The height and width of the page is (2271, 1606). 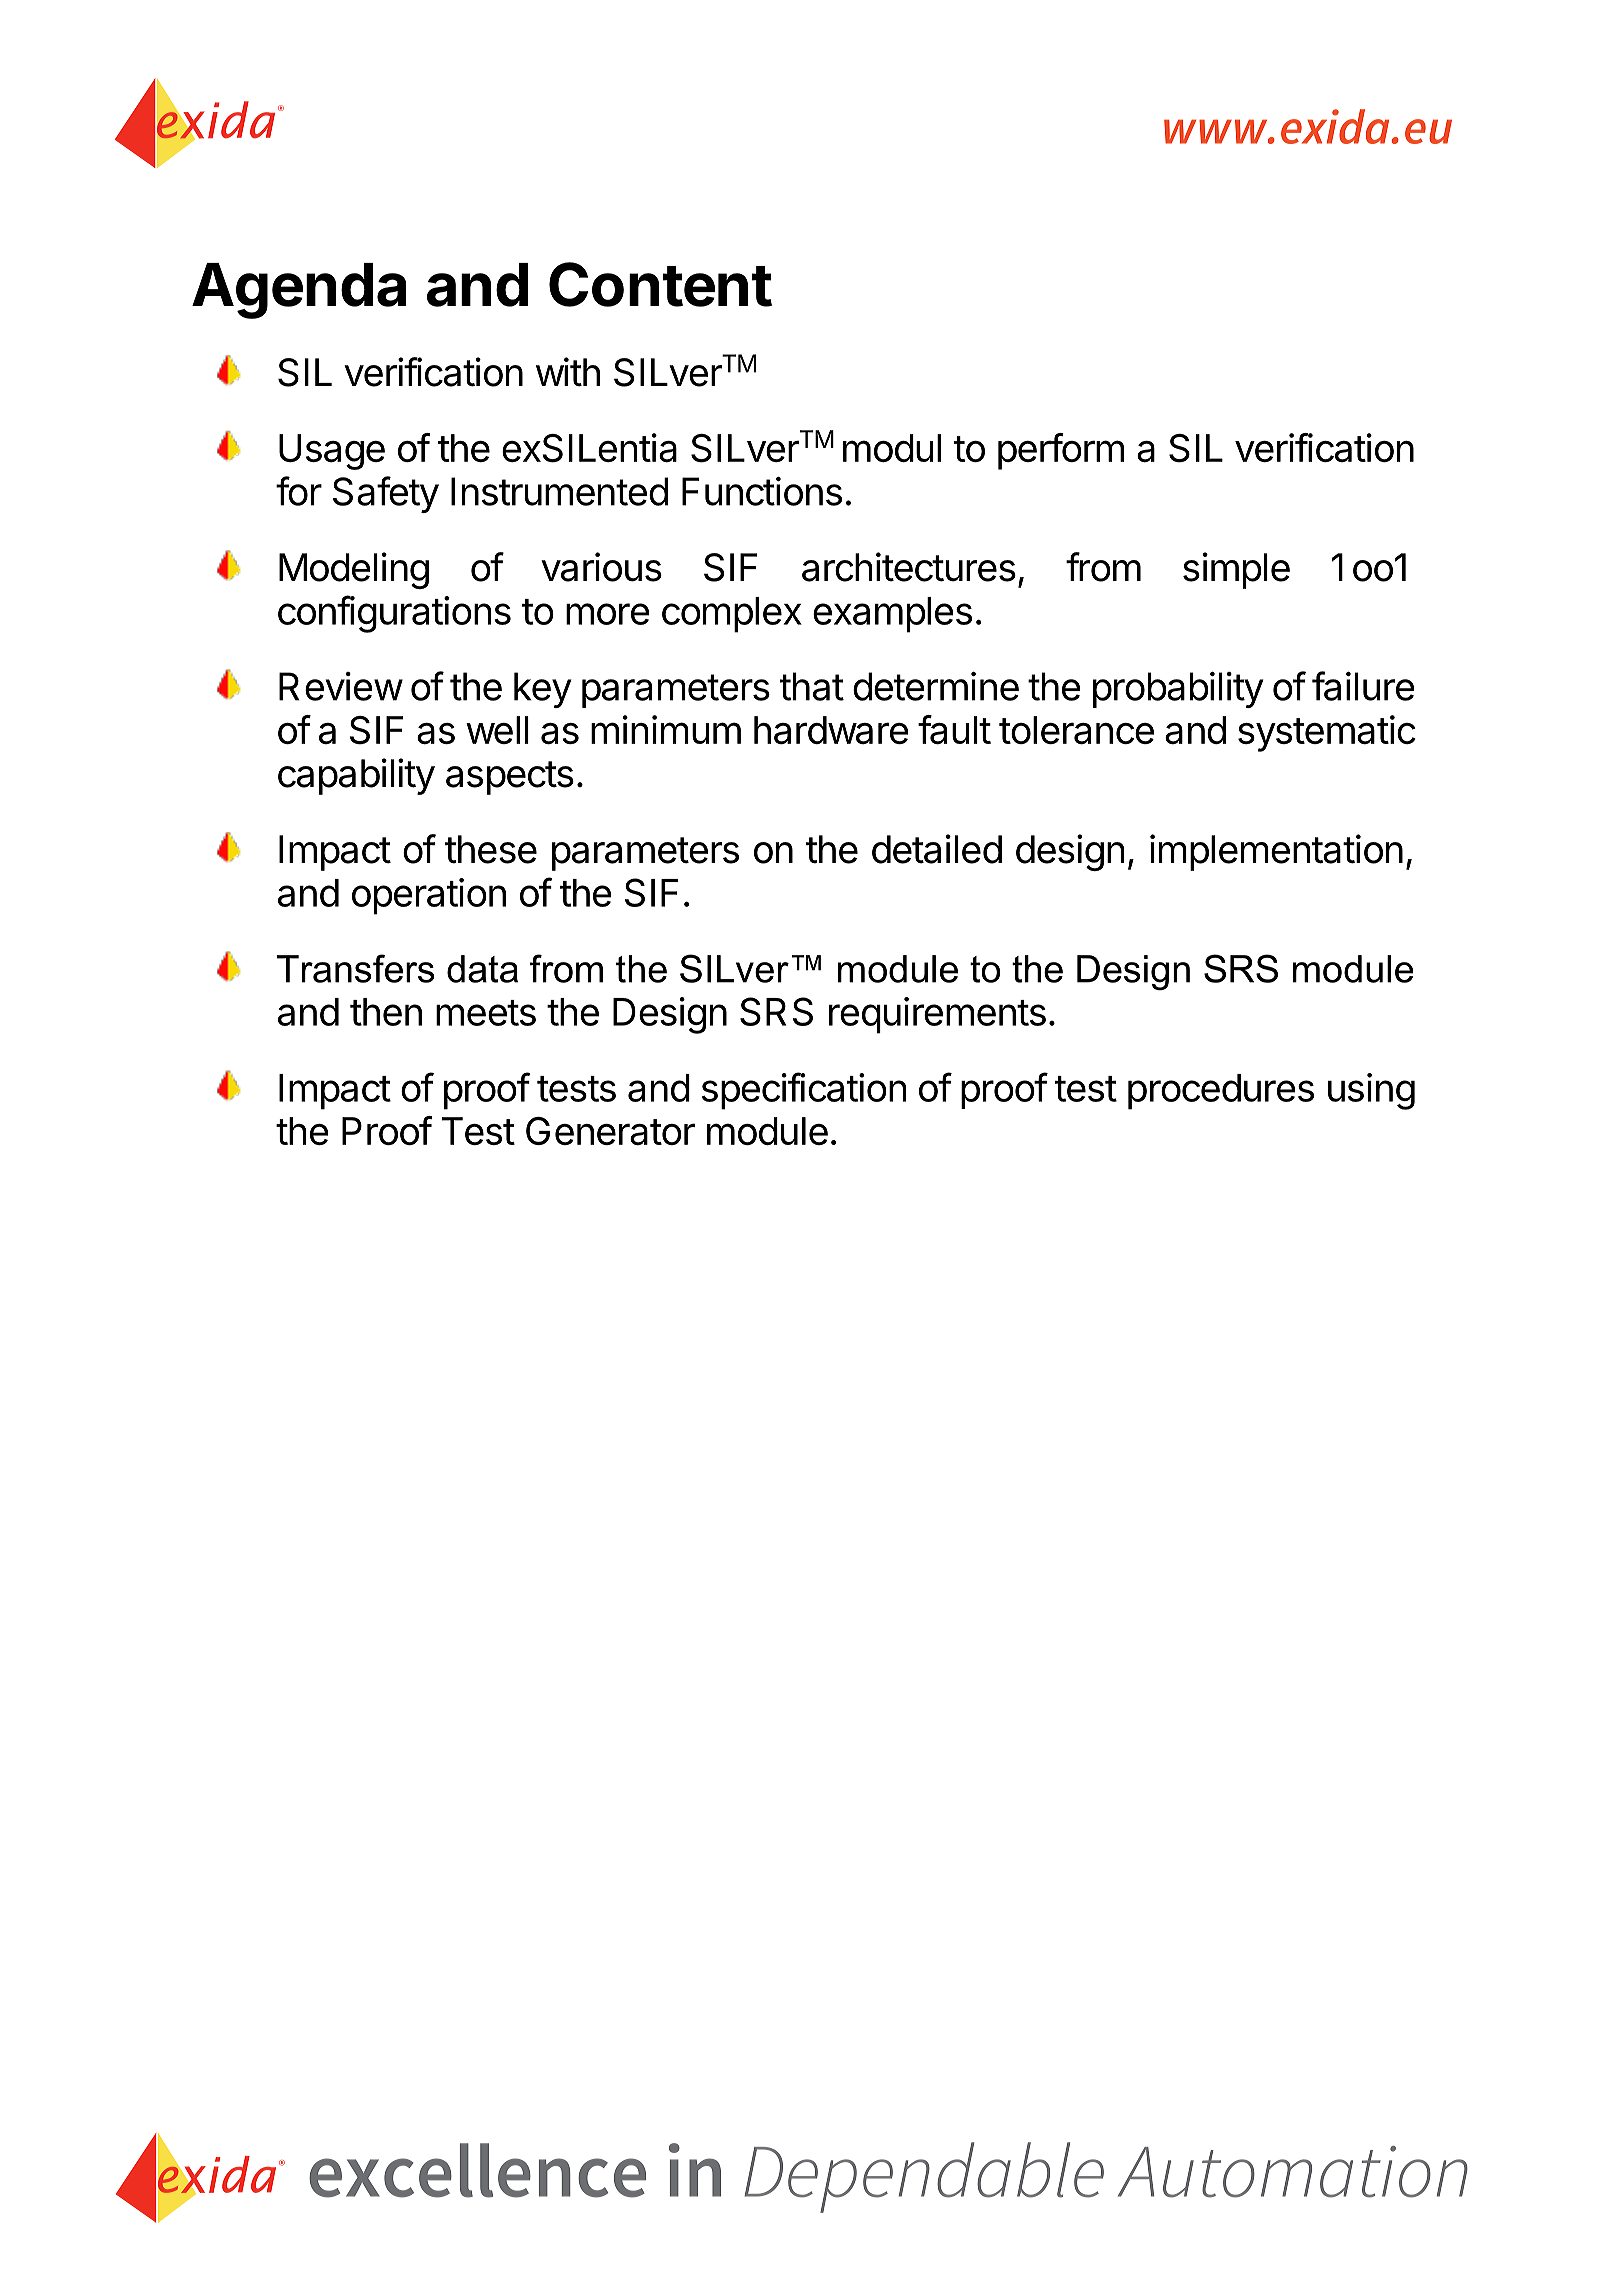 What do you see at coordinates (924, 2177) in the page?
I see `Dependable` at bounding box center [924, 2177].
